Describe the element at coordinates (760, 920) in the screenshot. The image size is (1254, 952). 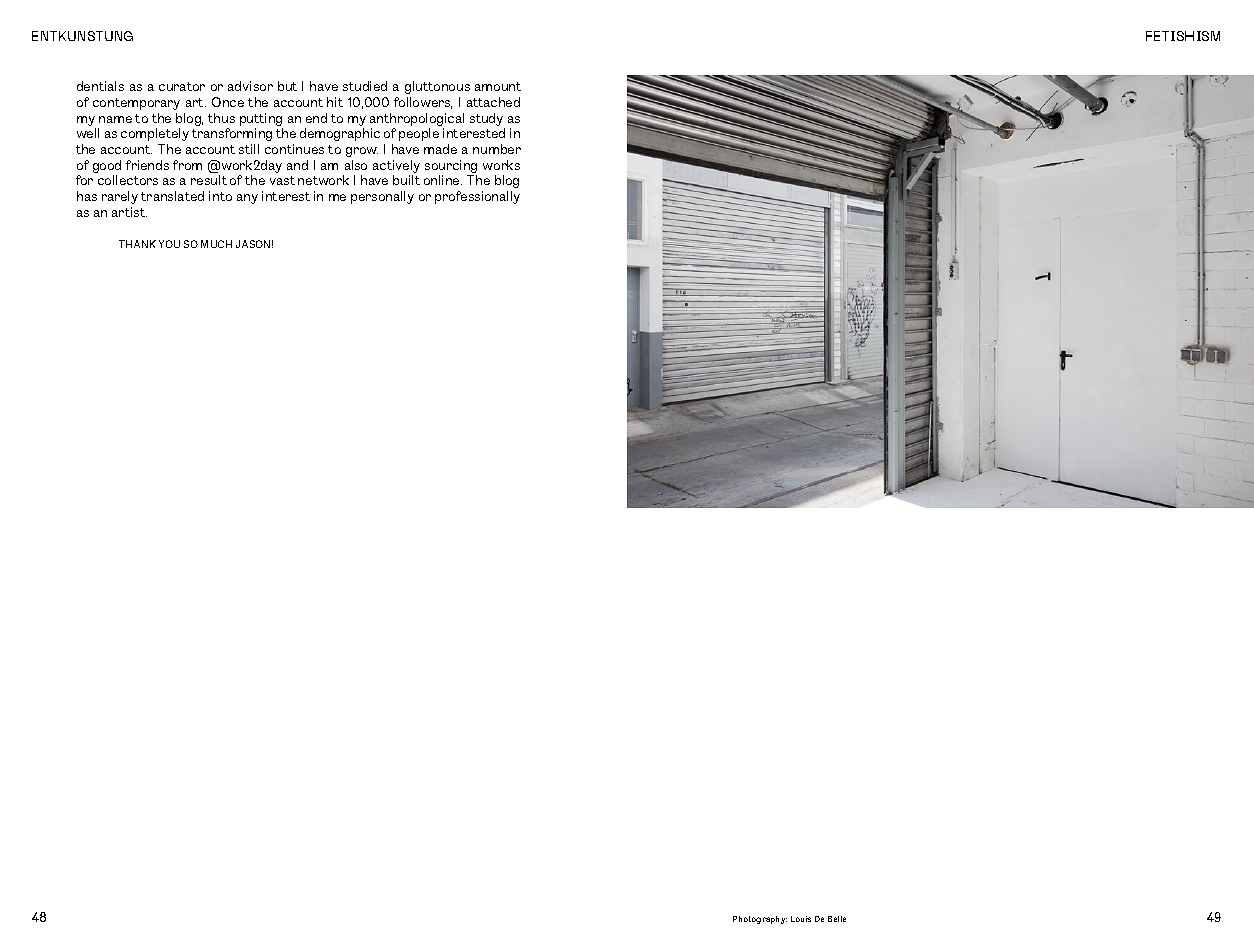
I see `Photography` at that location.
